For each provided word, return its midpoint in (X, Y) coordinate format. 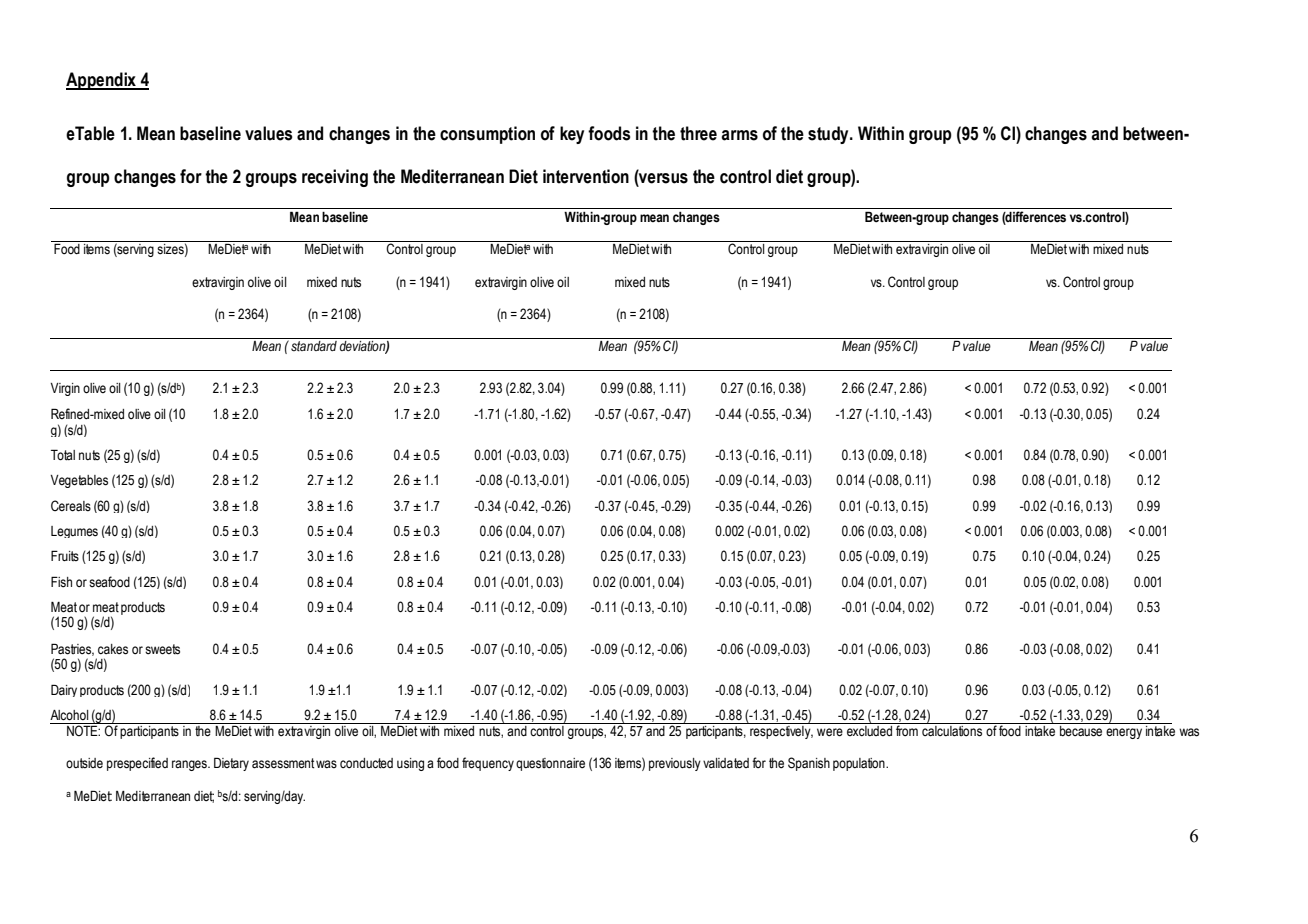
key (572, 135)
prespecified (137, 764)
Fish (61, 582)
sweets (162, 649)
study (829, 135)
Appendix (102, 81)
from (907, 729)
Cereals (71, 506)
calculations (952, 730)
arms (739, 135)
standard (314, 345)
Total (63, 455)
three (698, 133)
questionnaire (550, 764)
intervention (586, 176)
